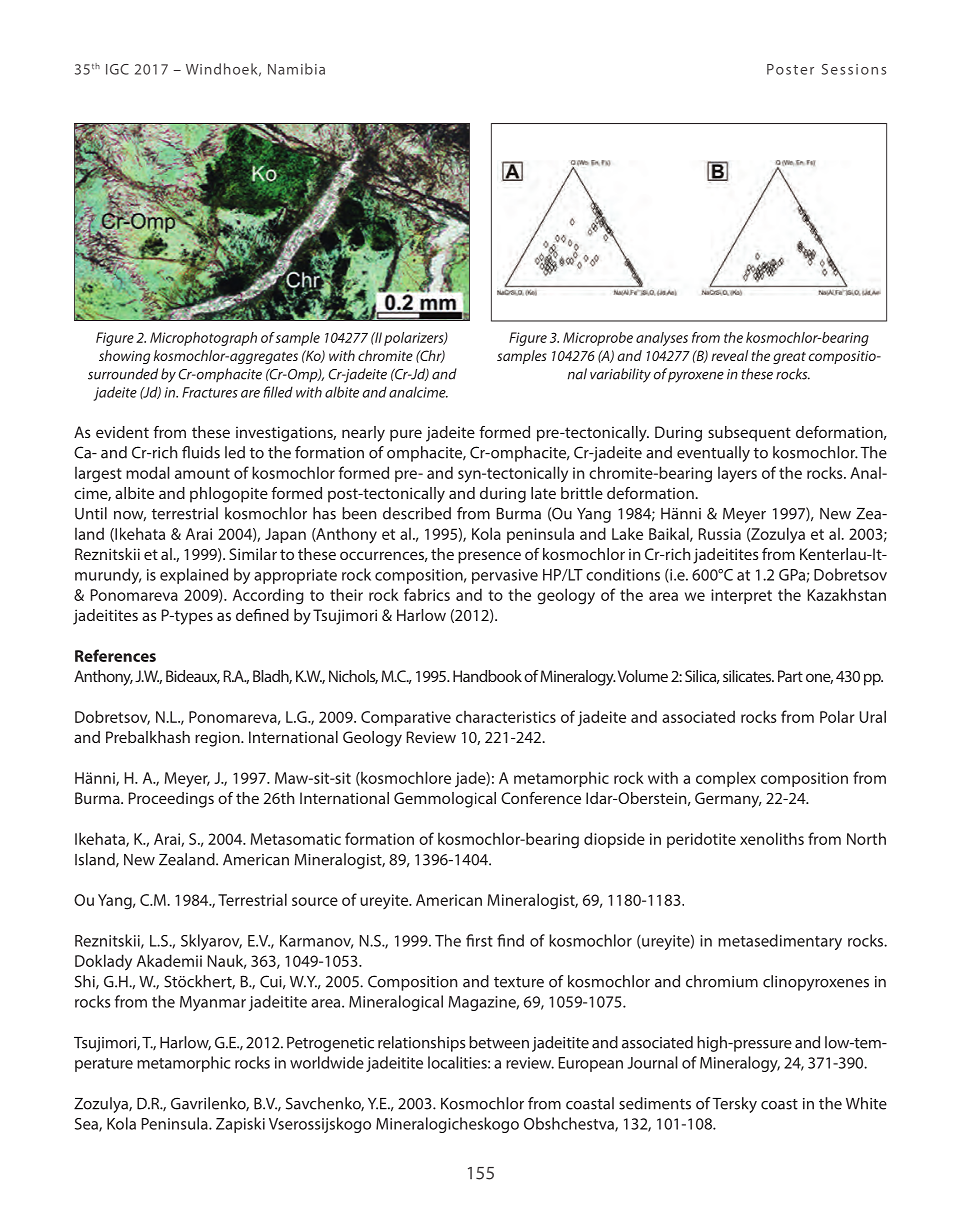 This image has height=1232, width=961. I want to click on reveal, so click(729, 355).
